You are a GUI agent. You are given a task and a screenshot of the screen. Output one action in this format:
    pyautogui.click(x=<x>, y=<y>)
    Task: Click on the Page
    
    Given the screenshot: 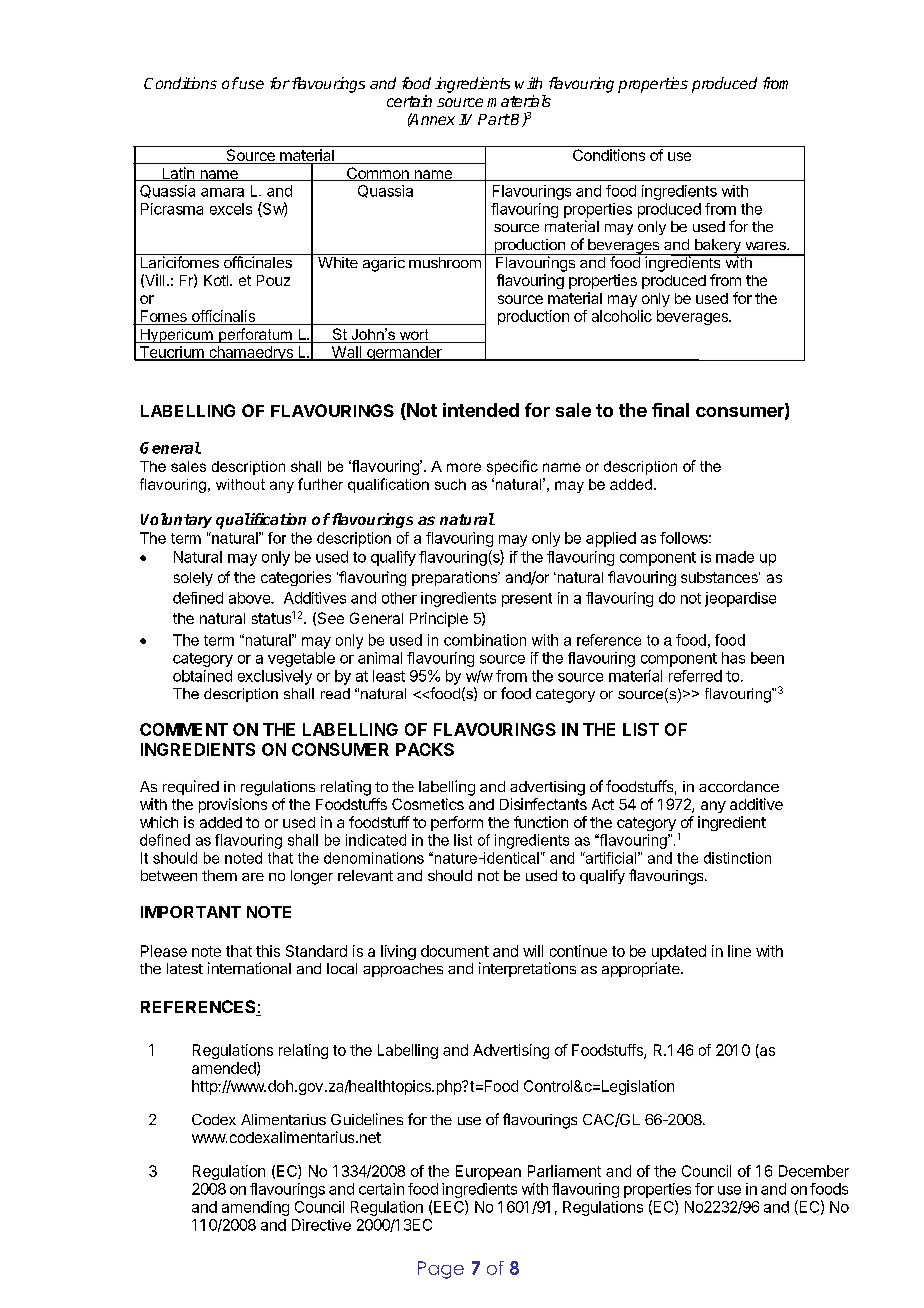 What is the action you would take?
    pyautogui.click(x=441, y=1270)
